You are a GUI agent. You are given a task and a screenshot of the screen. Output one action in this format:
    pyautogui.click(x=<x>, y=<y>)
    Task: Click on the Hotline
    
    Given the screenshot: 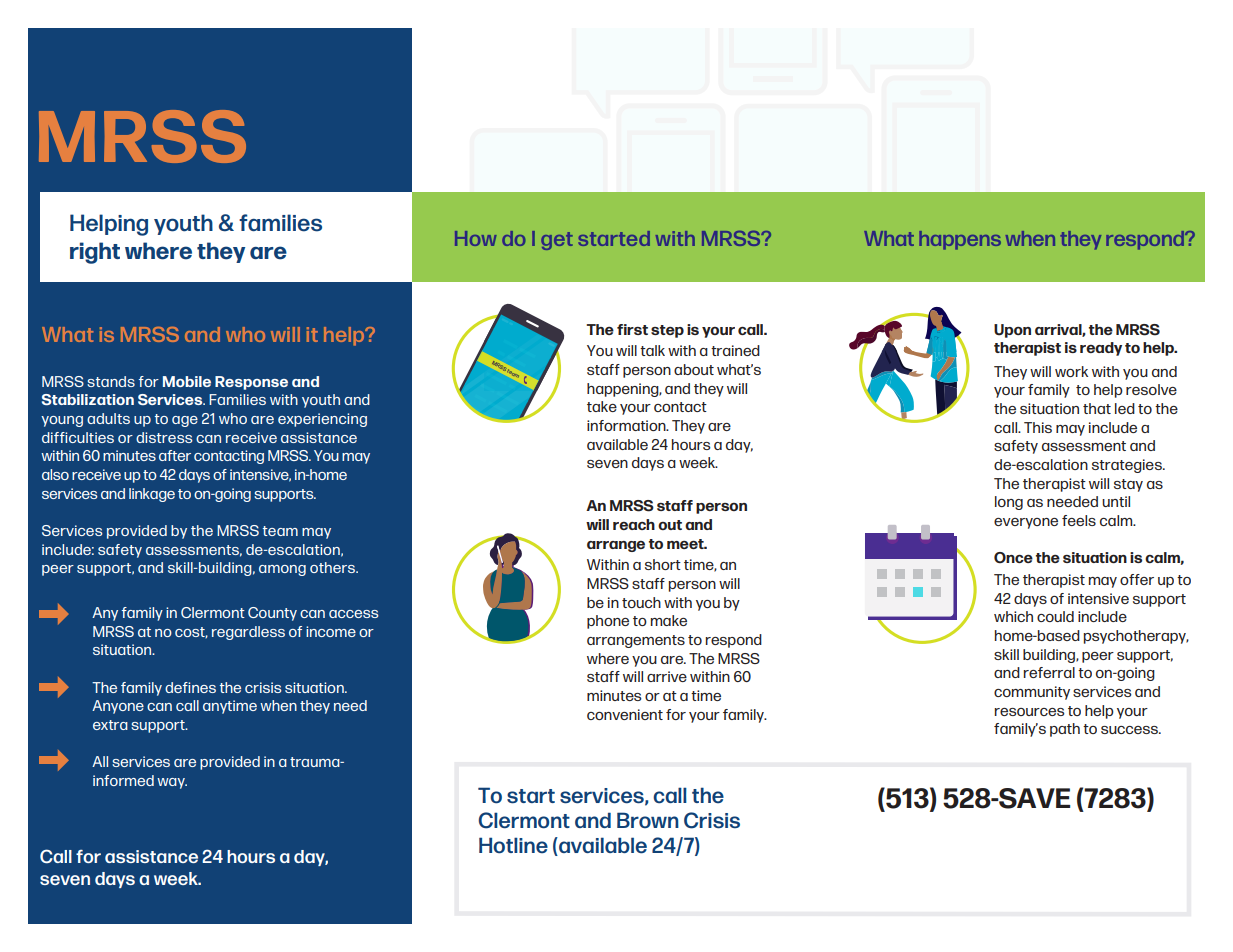 What is the action you would take?
    pyautogui.click(x=513, y=845)
